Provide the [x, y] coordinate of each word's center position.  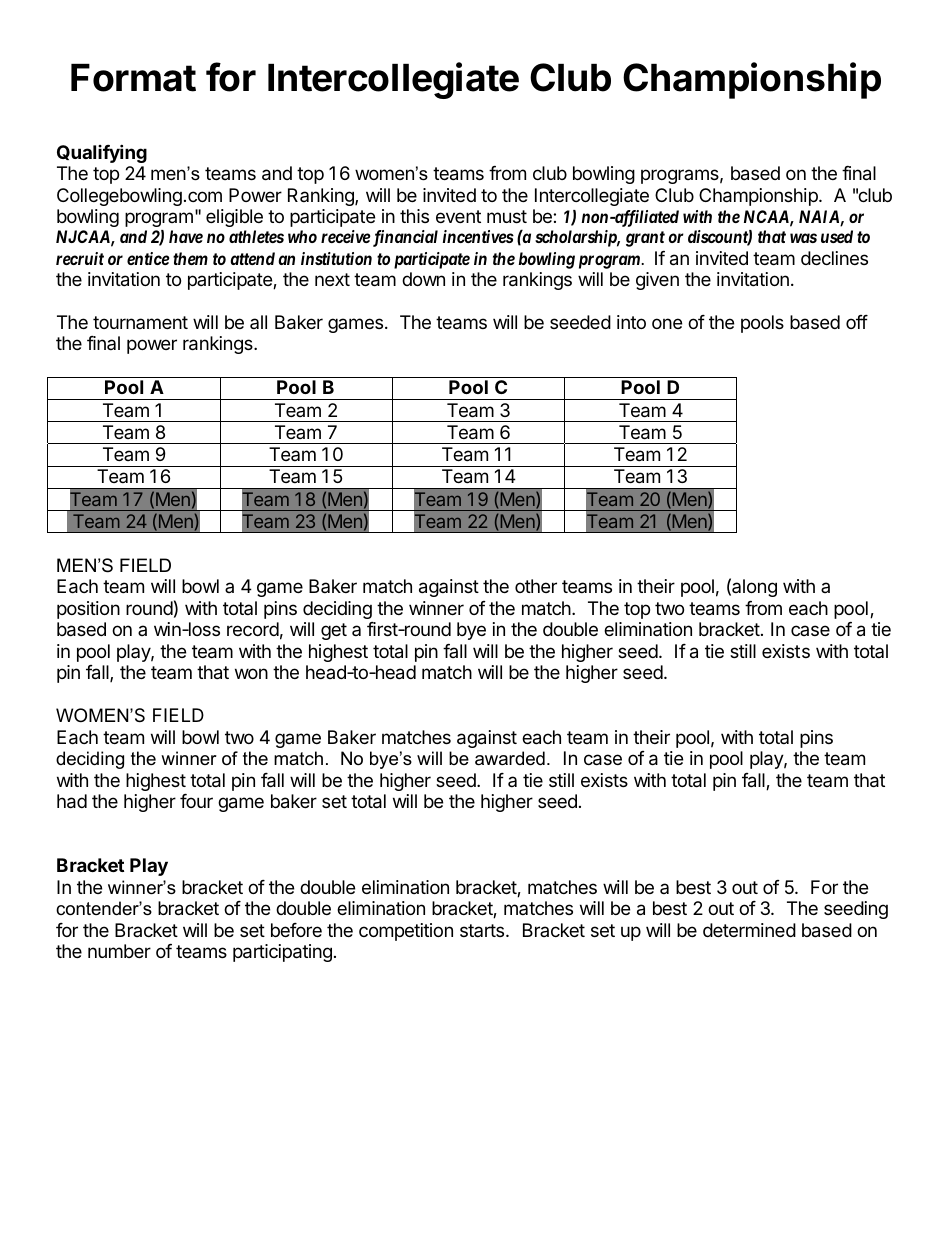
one [667, 323]
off [857, 322]
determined [749, 930]
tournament [140, 322]
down [423, 279]
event [458, 216]
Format [133, 78]
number [119, 951]
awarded [510, 758]
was [803, 238]
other [536, 586]
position [88, 610]
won [251, 673]
